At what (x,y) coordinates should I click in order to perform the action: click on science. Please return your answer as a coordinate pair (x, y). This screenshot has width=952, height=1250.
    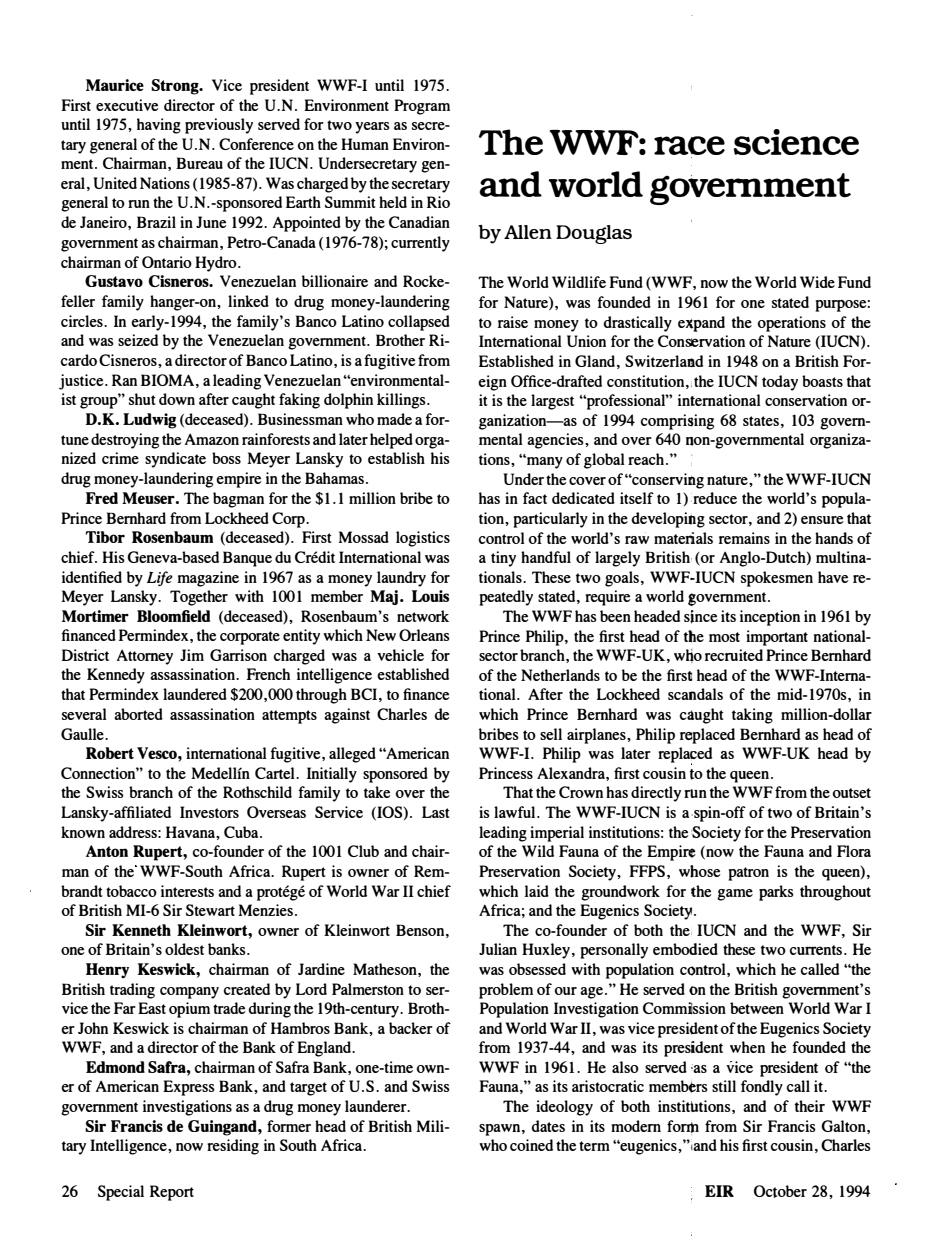
    Looking at the image, I should click on (796, 142).
